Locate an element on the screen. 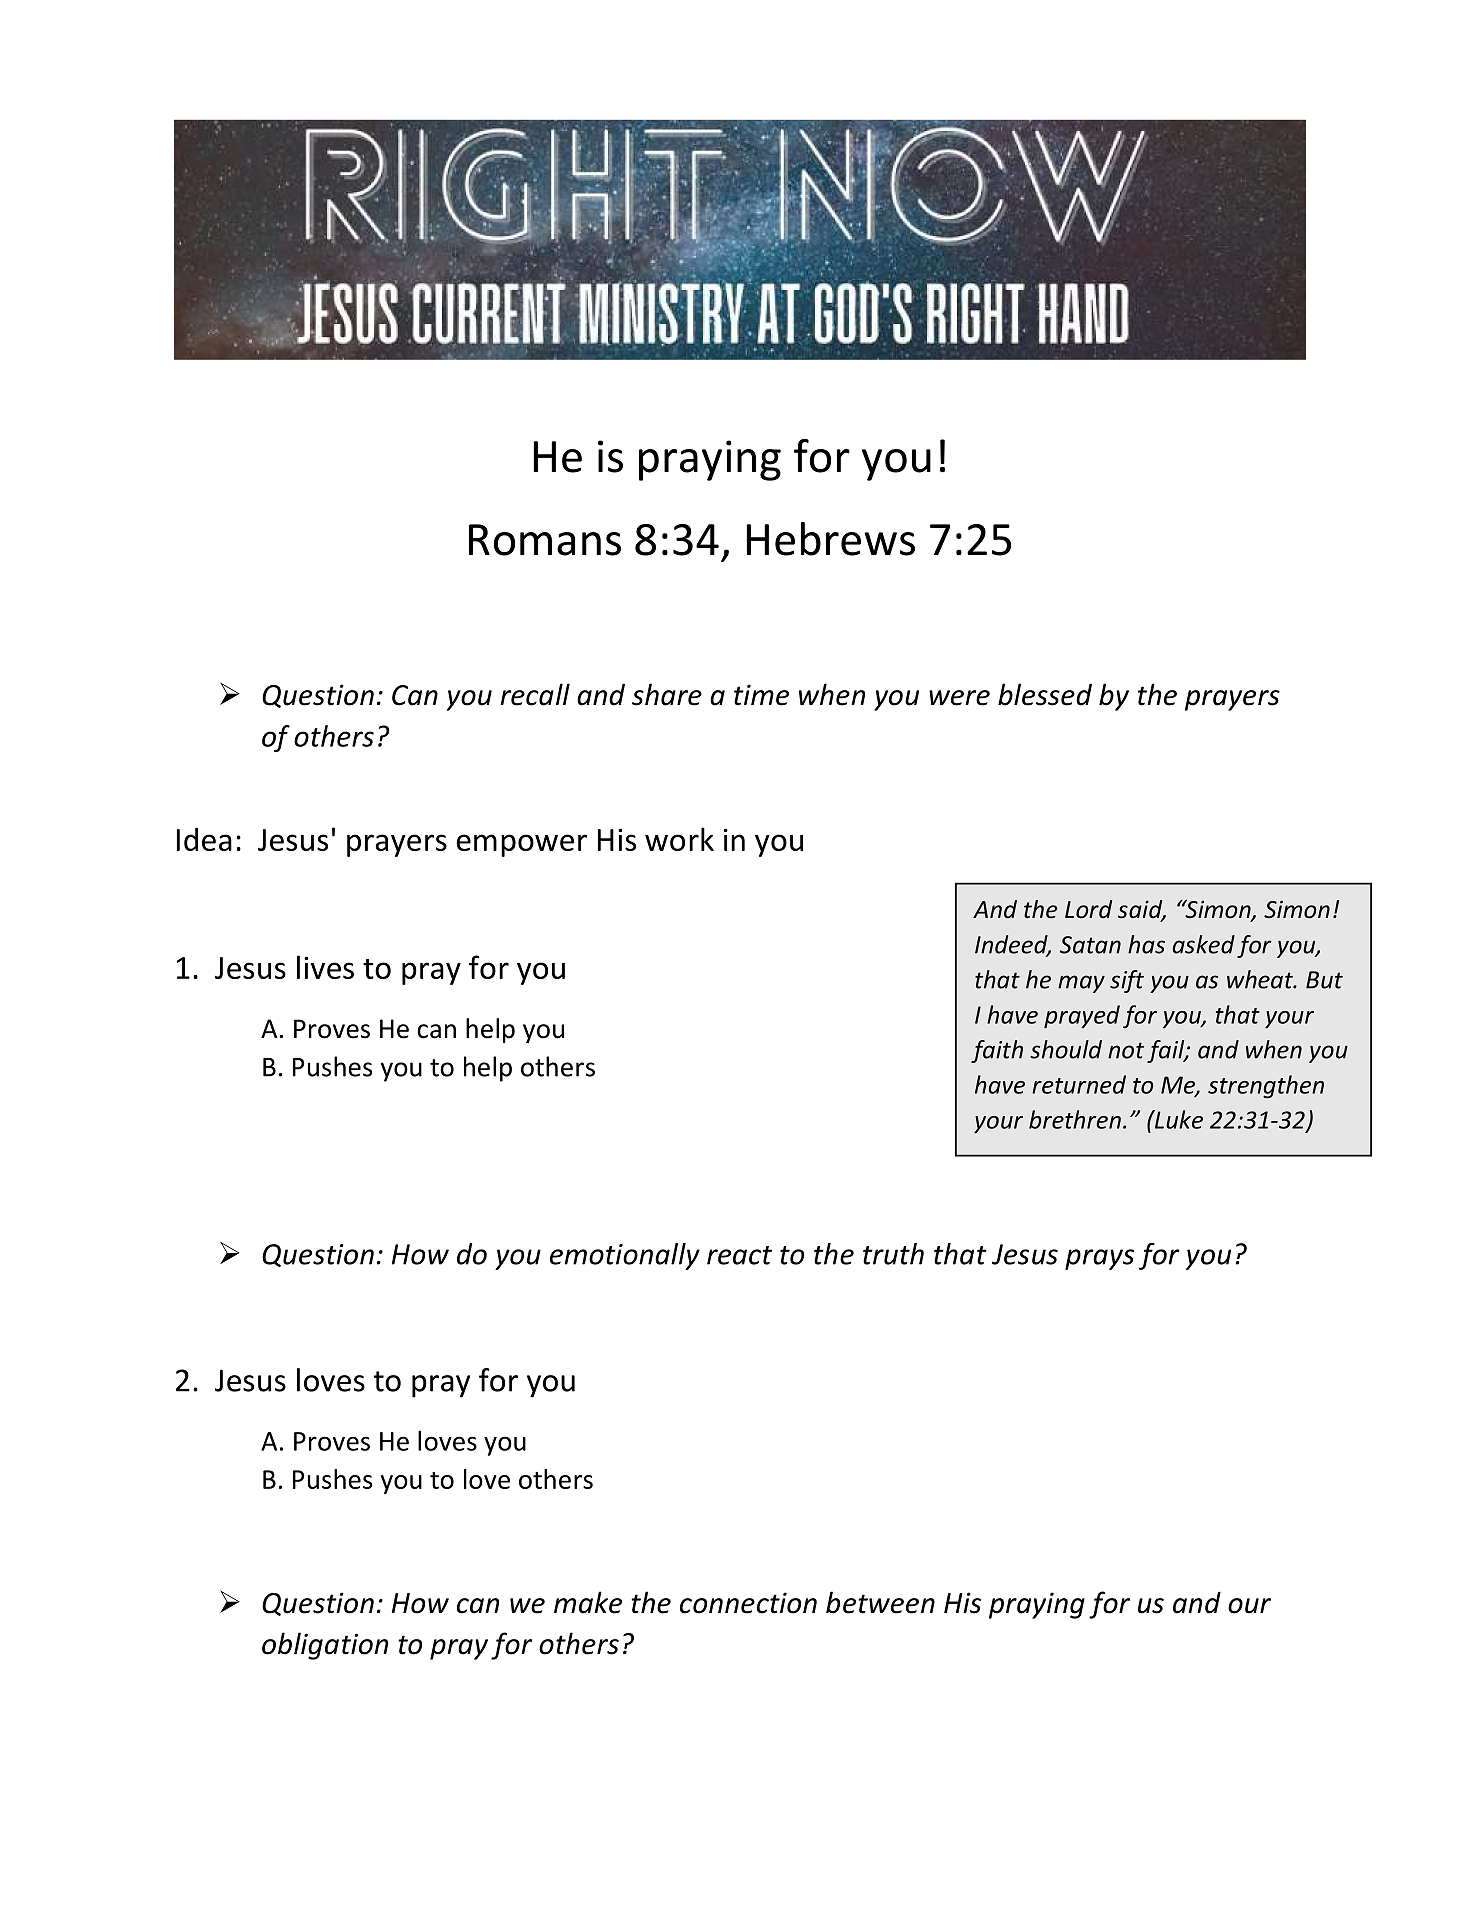 The image size is (1480, 1916). Romans is located at coordinates (545, 540).
